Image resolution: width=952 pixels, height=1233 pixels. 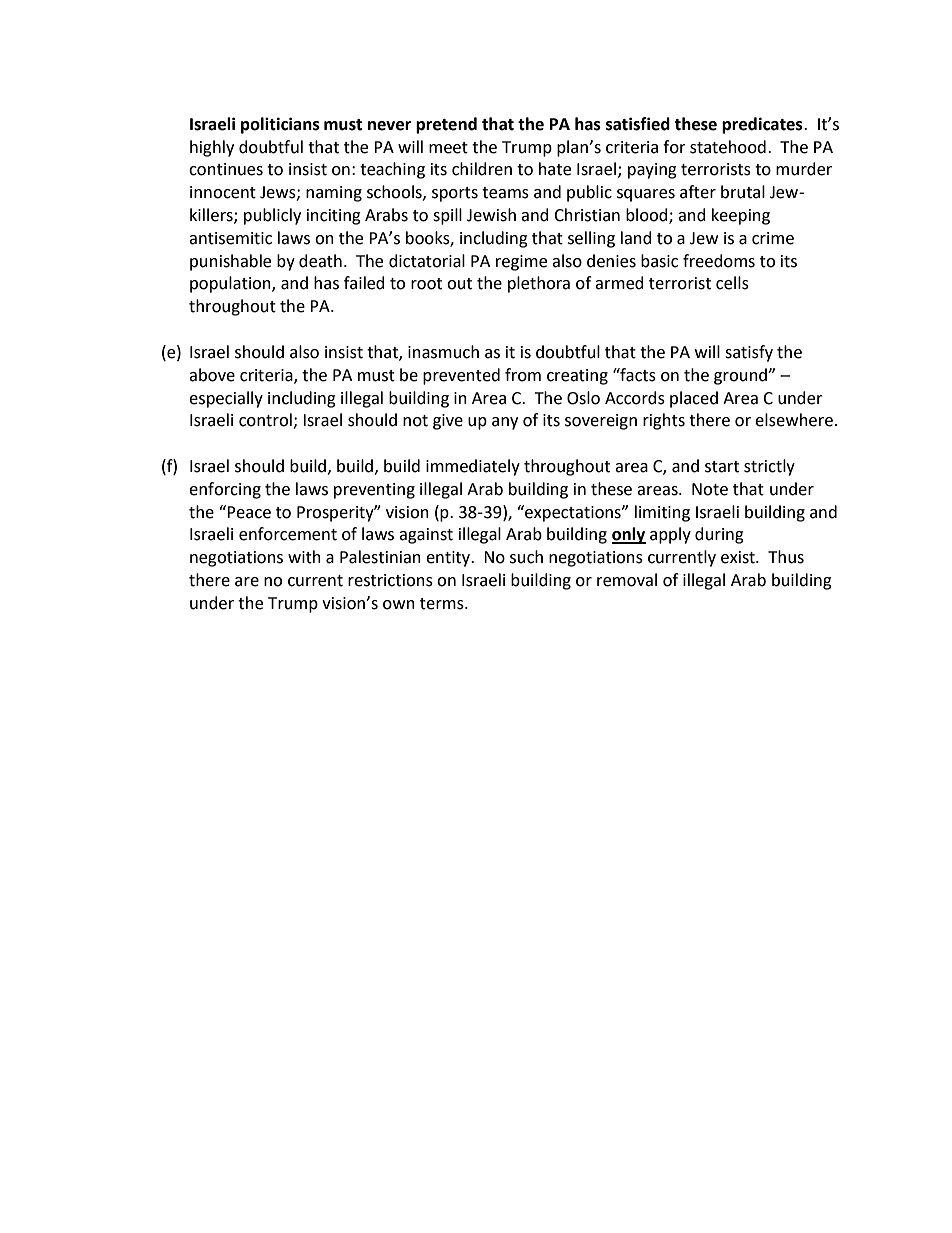 I want to click on statehood, so click(x=728, y=147).
